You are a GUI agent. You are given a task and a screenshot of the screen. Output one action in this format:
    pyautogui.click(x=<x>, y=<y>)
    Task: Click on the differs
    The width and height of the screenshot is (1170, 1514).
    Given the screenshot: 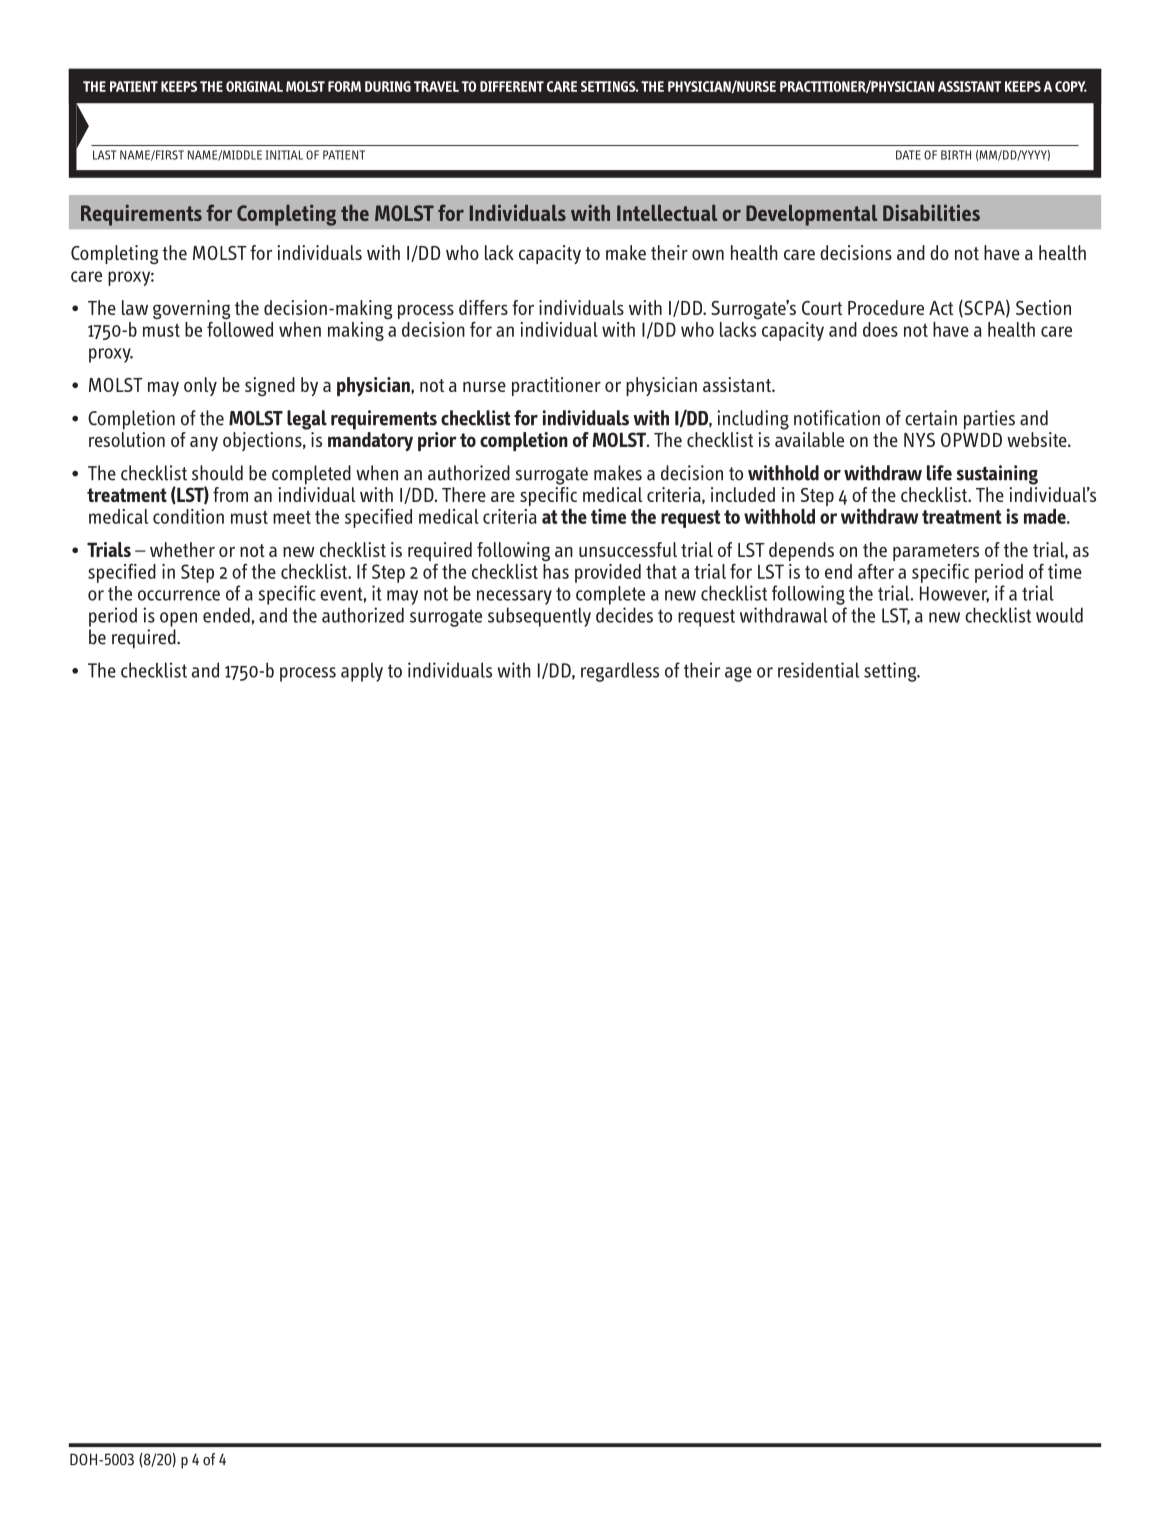 What is the action you would take?
    pyautogui.click(x=483, y=307)
